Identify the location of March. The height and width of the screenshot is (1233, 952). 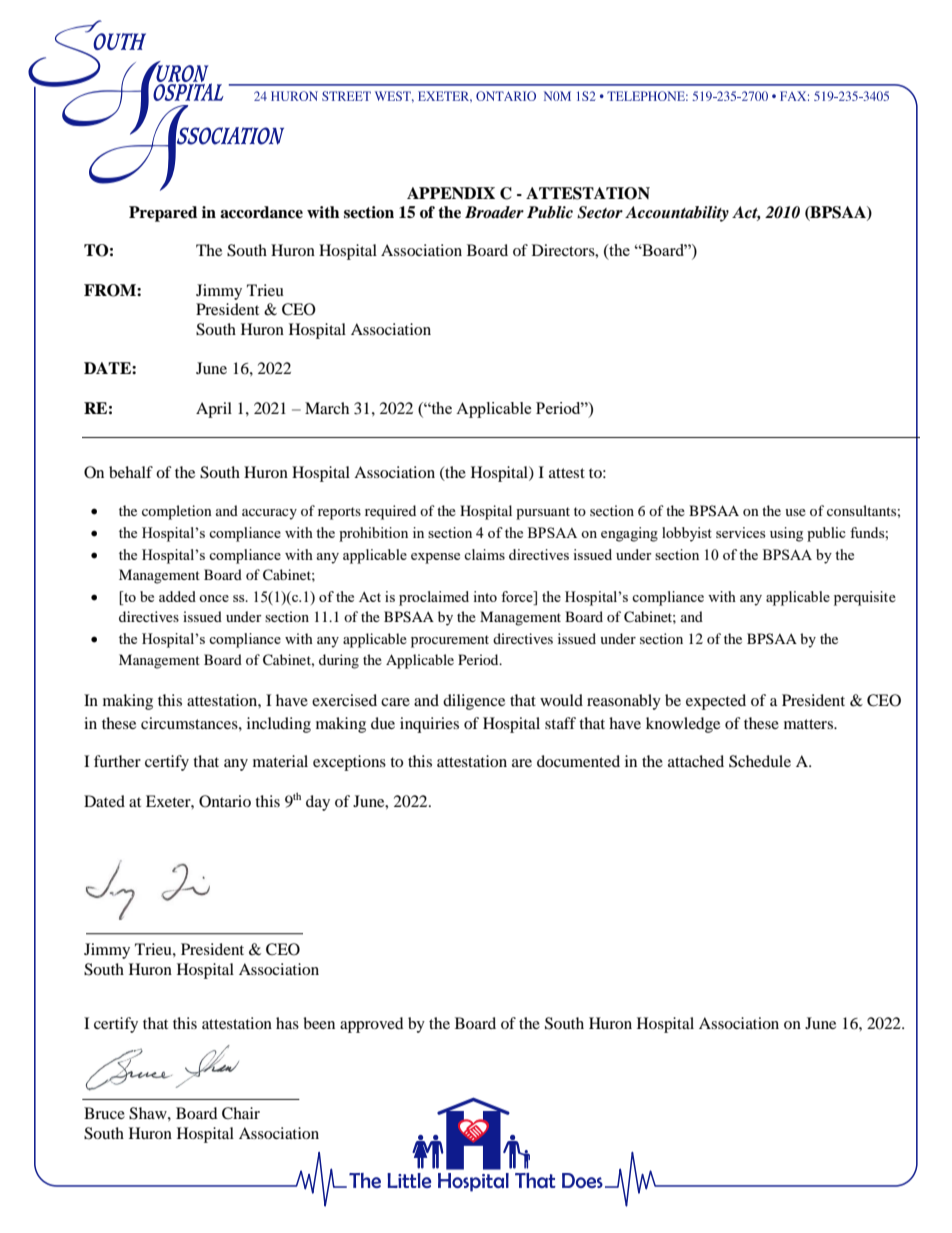
(327, 408).
